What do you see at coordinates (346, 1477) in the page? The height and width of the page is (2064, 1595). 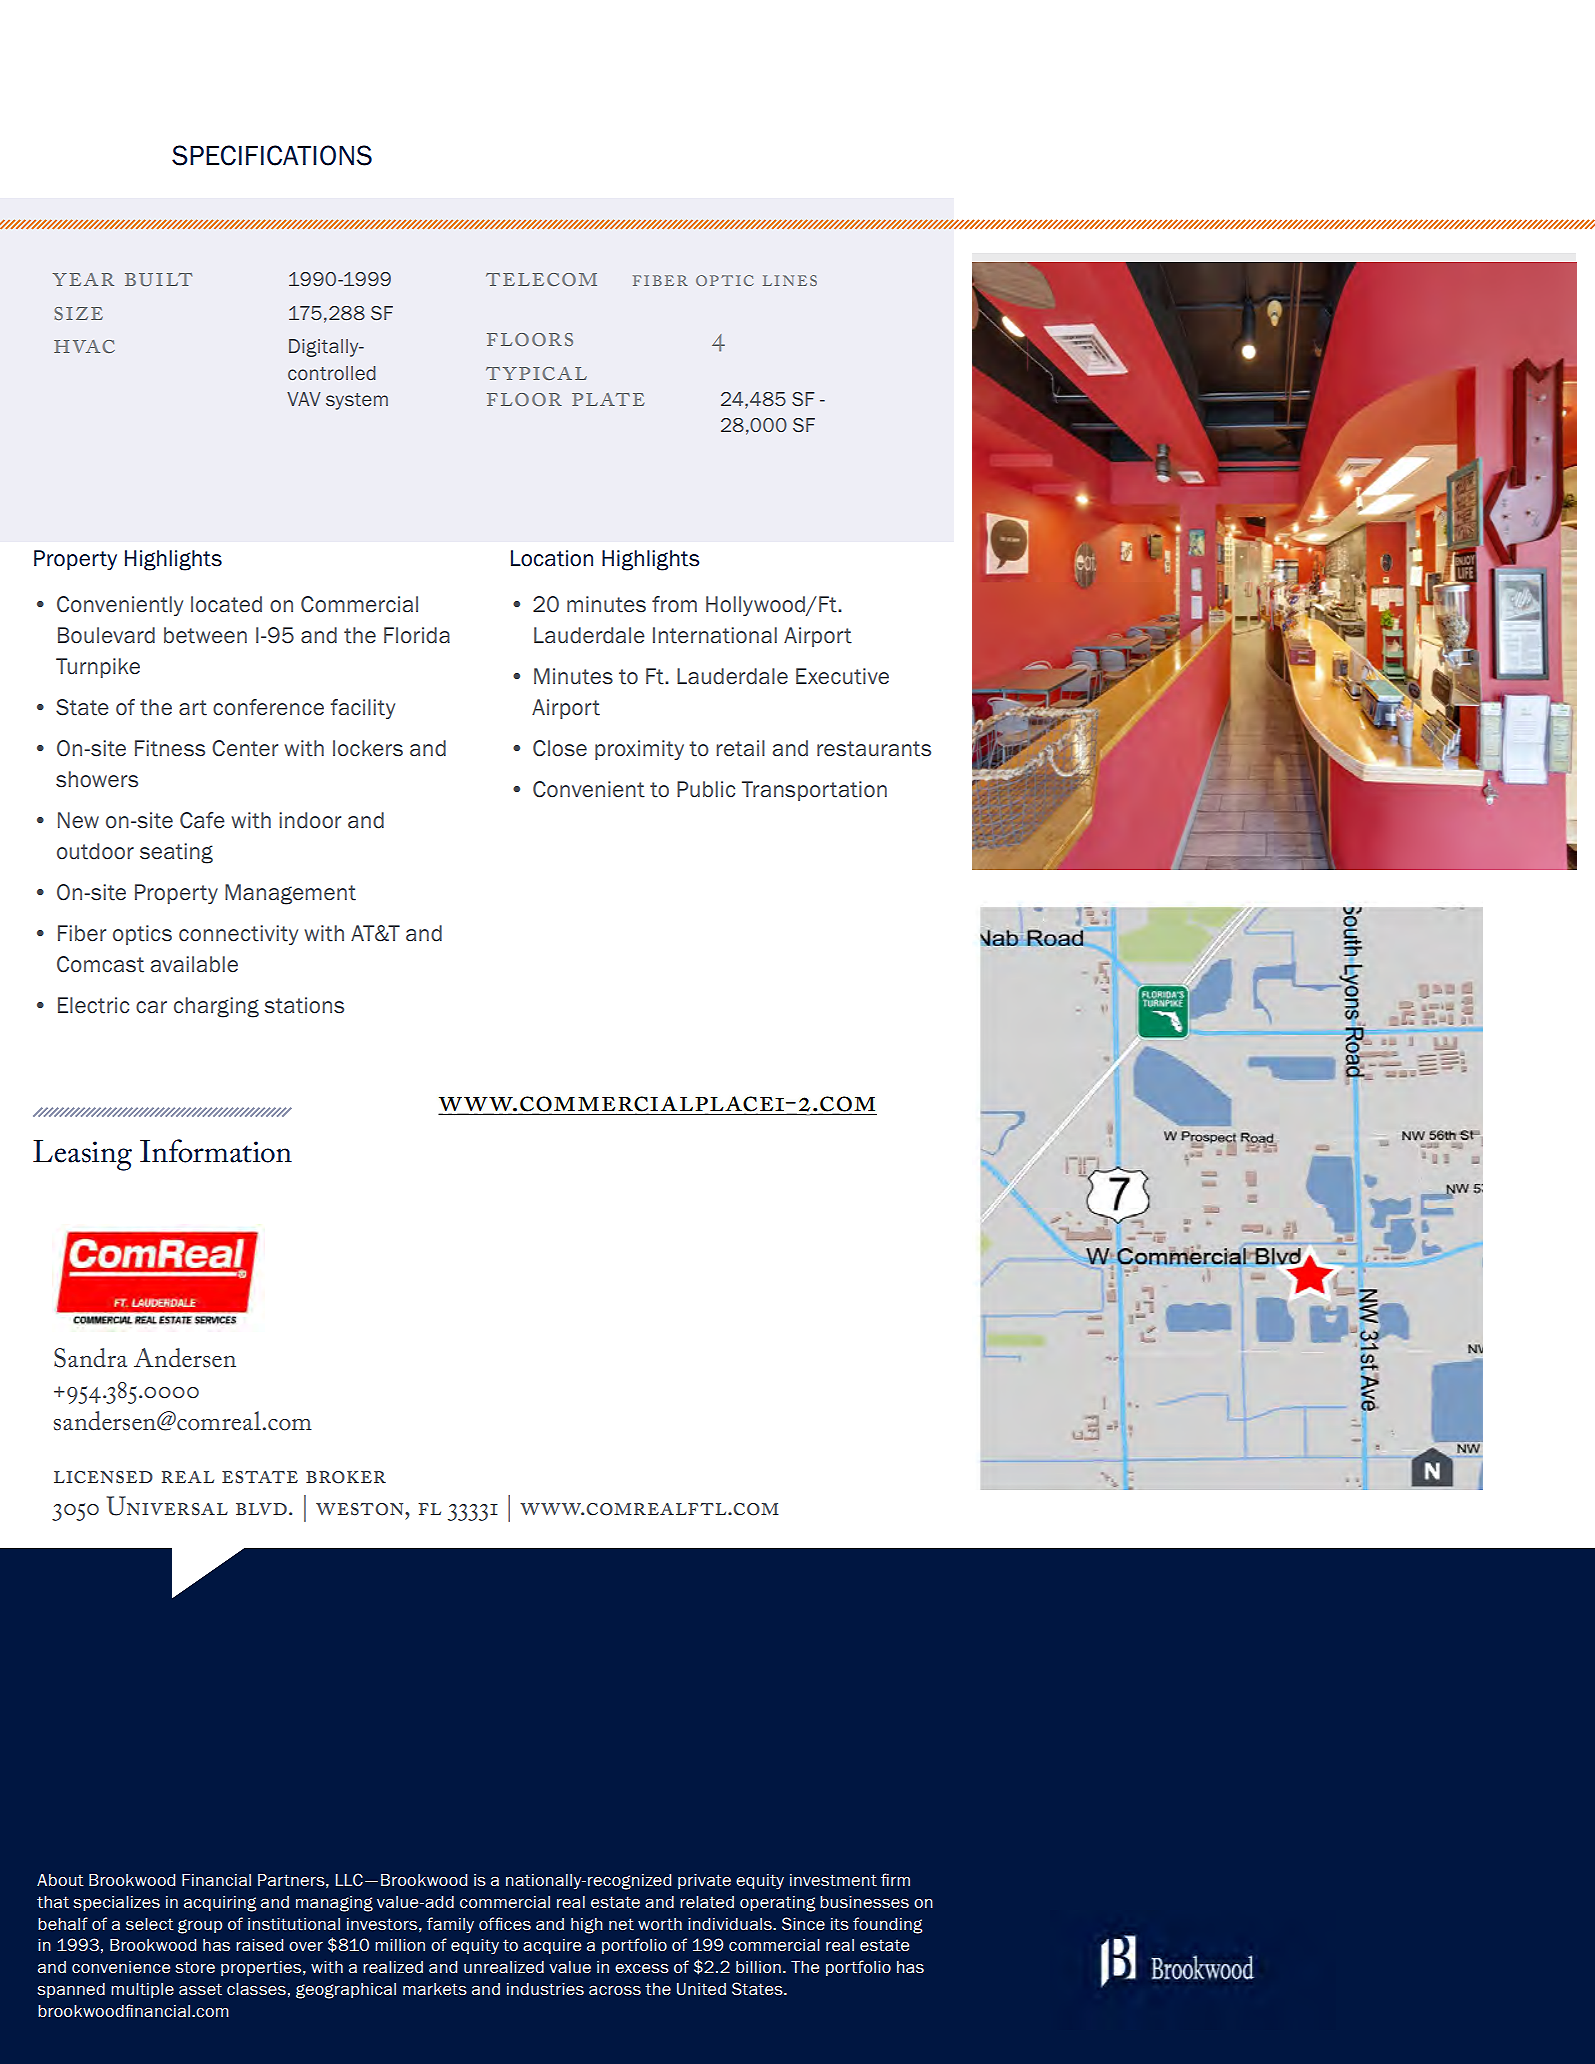 I see `broker` at bounding box center [346, 1477].
